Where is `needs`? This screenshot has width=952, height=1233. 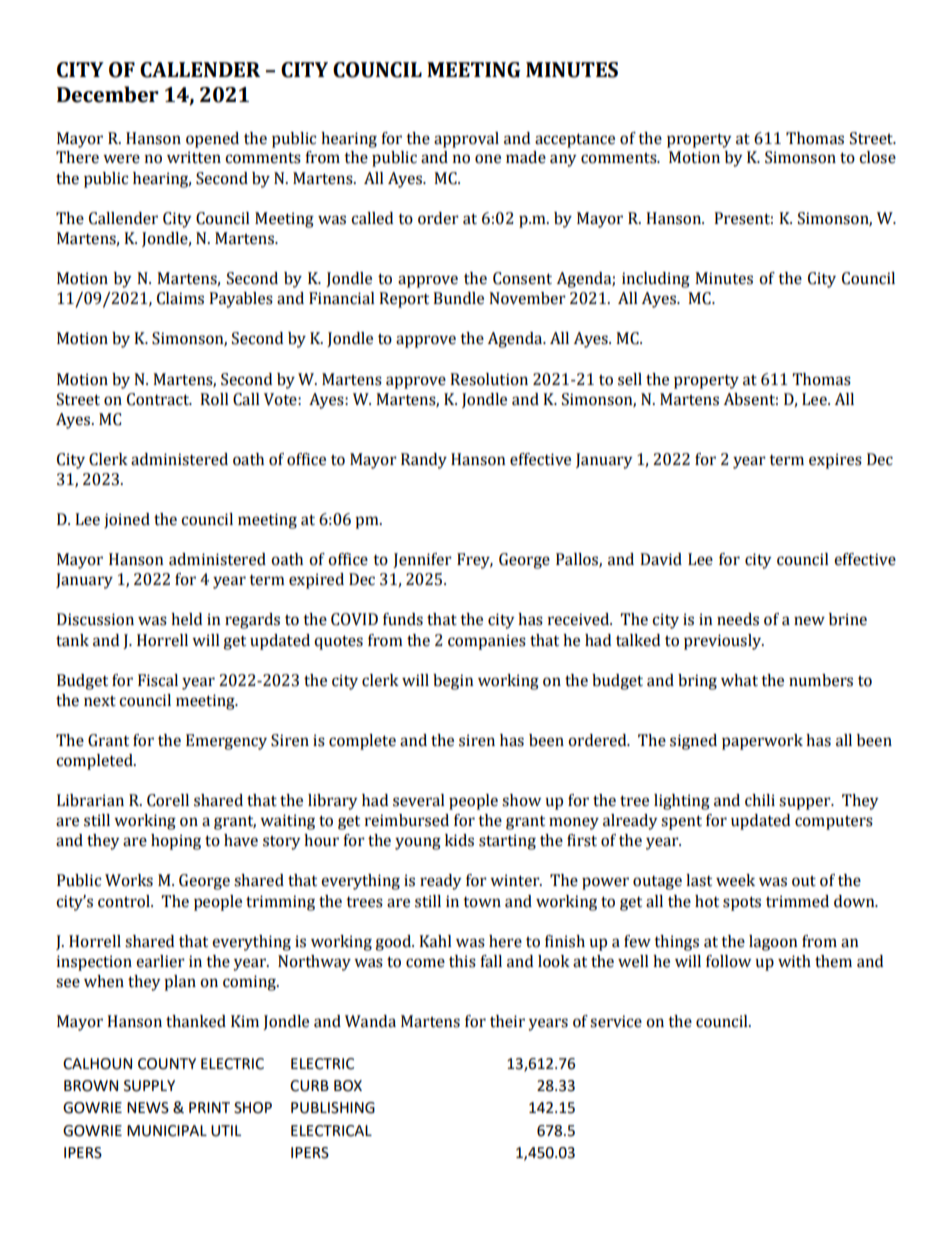
needs is located at coordinates (738, 619).
